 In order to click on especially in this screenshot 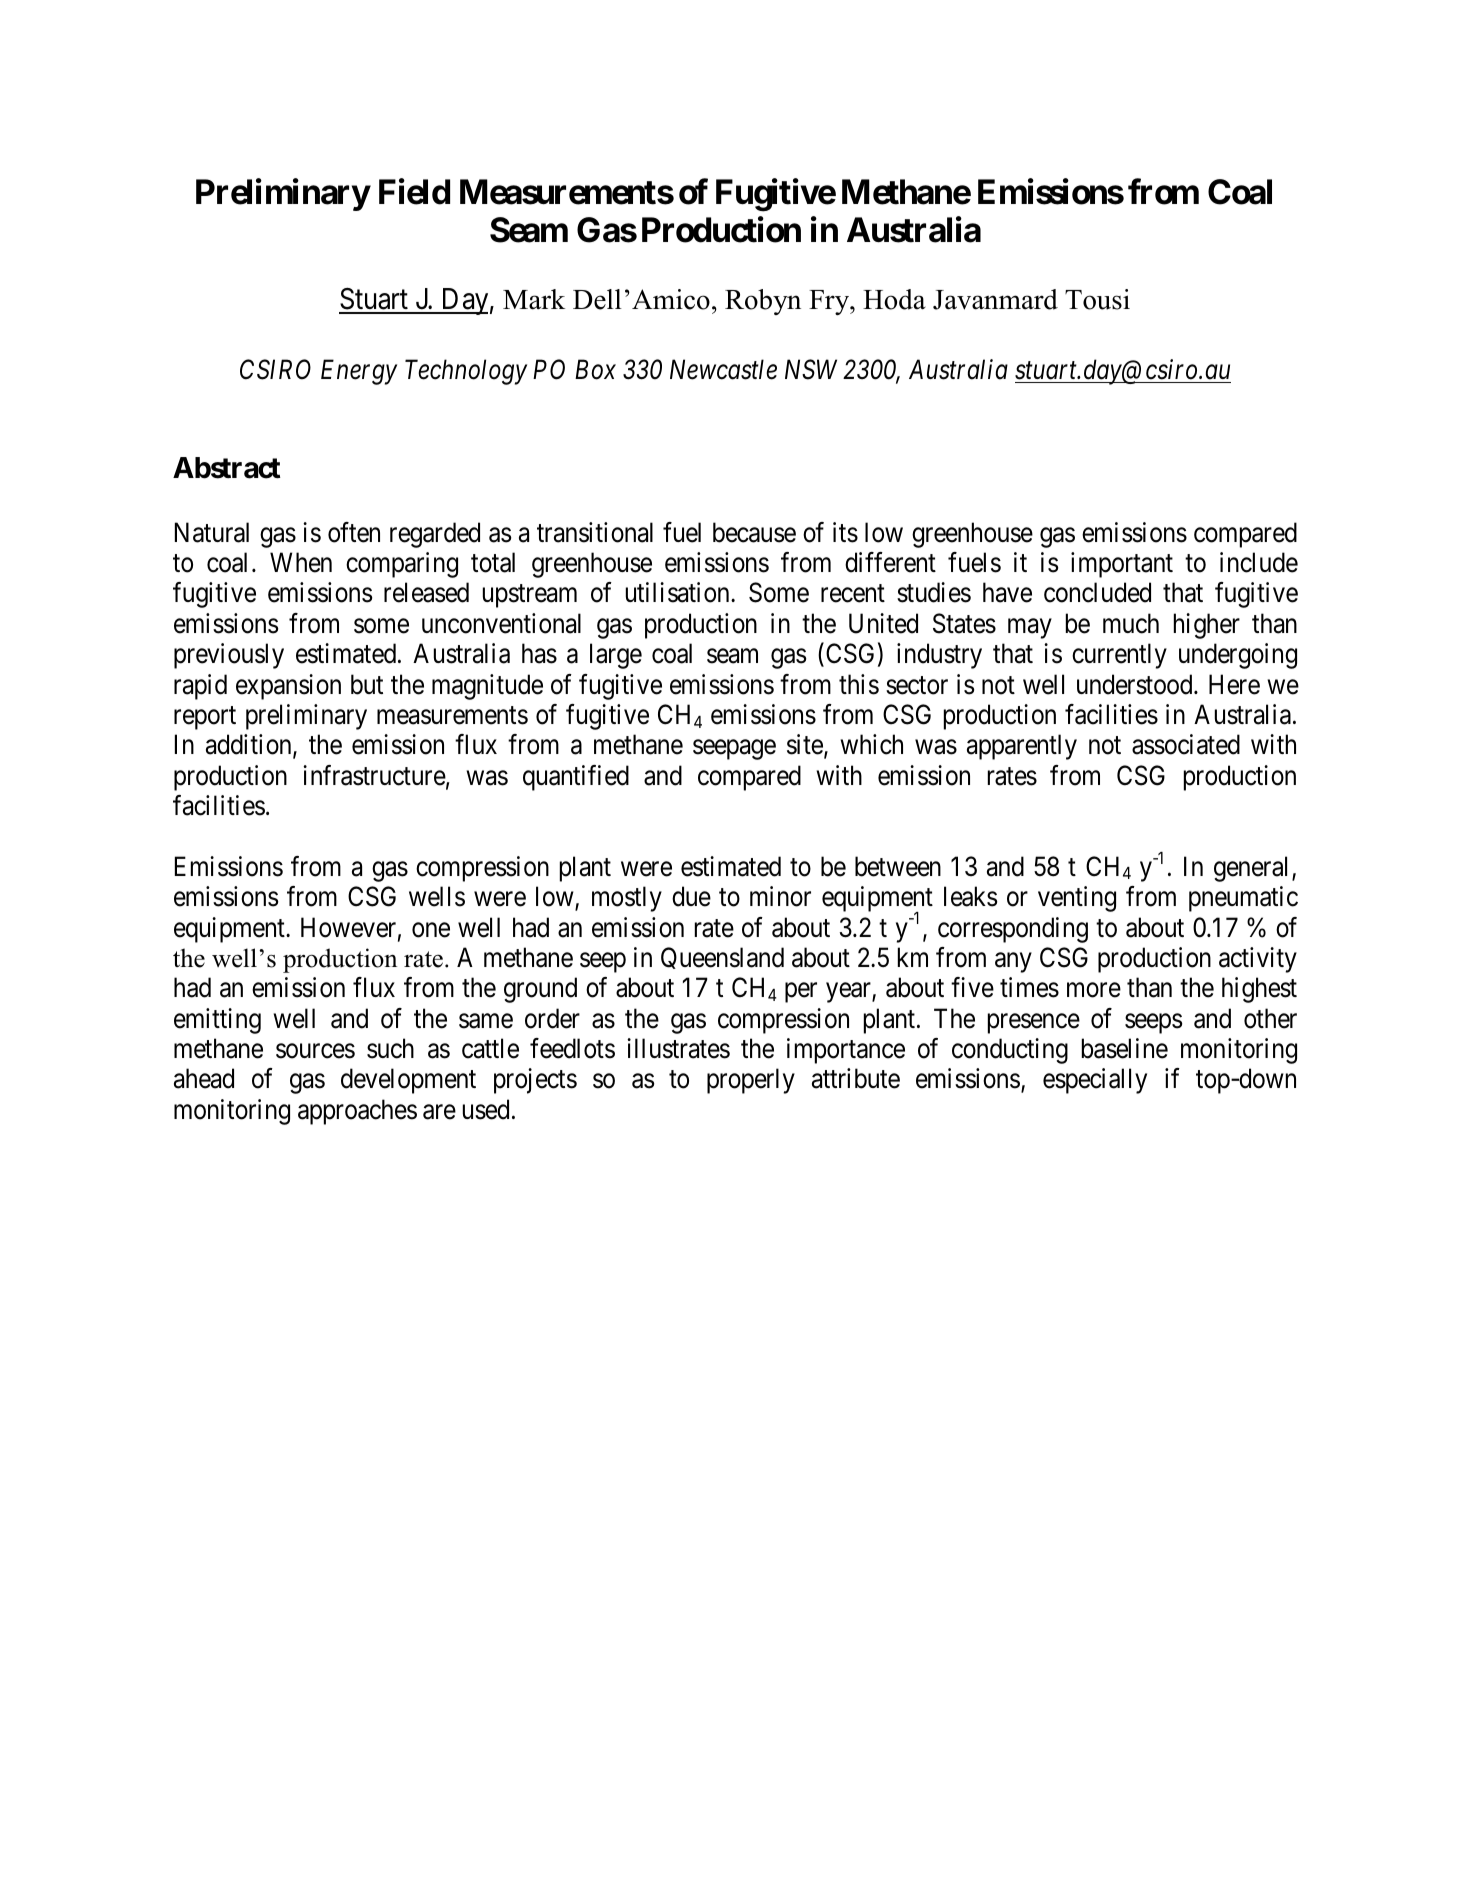, I will do `click(1095, 1081)`.
